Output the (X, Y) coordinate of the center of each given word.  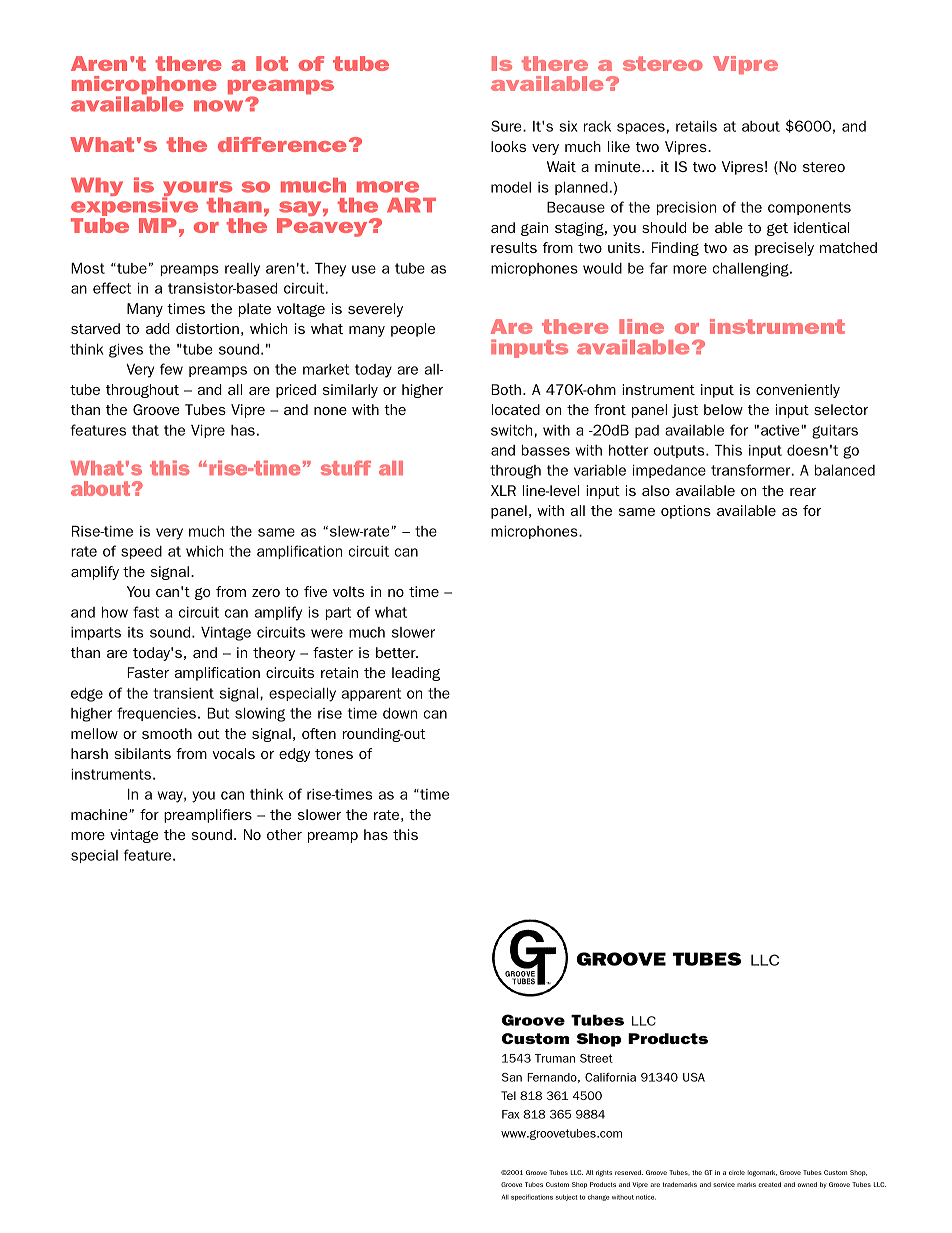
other (284, 834)
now (220, 106)
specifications (532, 1197)
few (171, 369)
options (686, 512)
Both (506, 389)
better (397, 652)
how (115, 612)
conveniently (798, 391)
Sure (507, 126)
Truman (555, 1058)
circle (737, 1172)
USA (694, 1077)
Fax (510, 1114)
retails (696, 126)
